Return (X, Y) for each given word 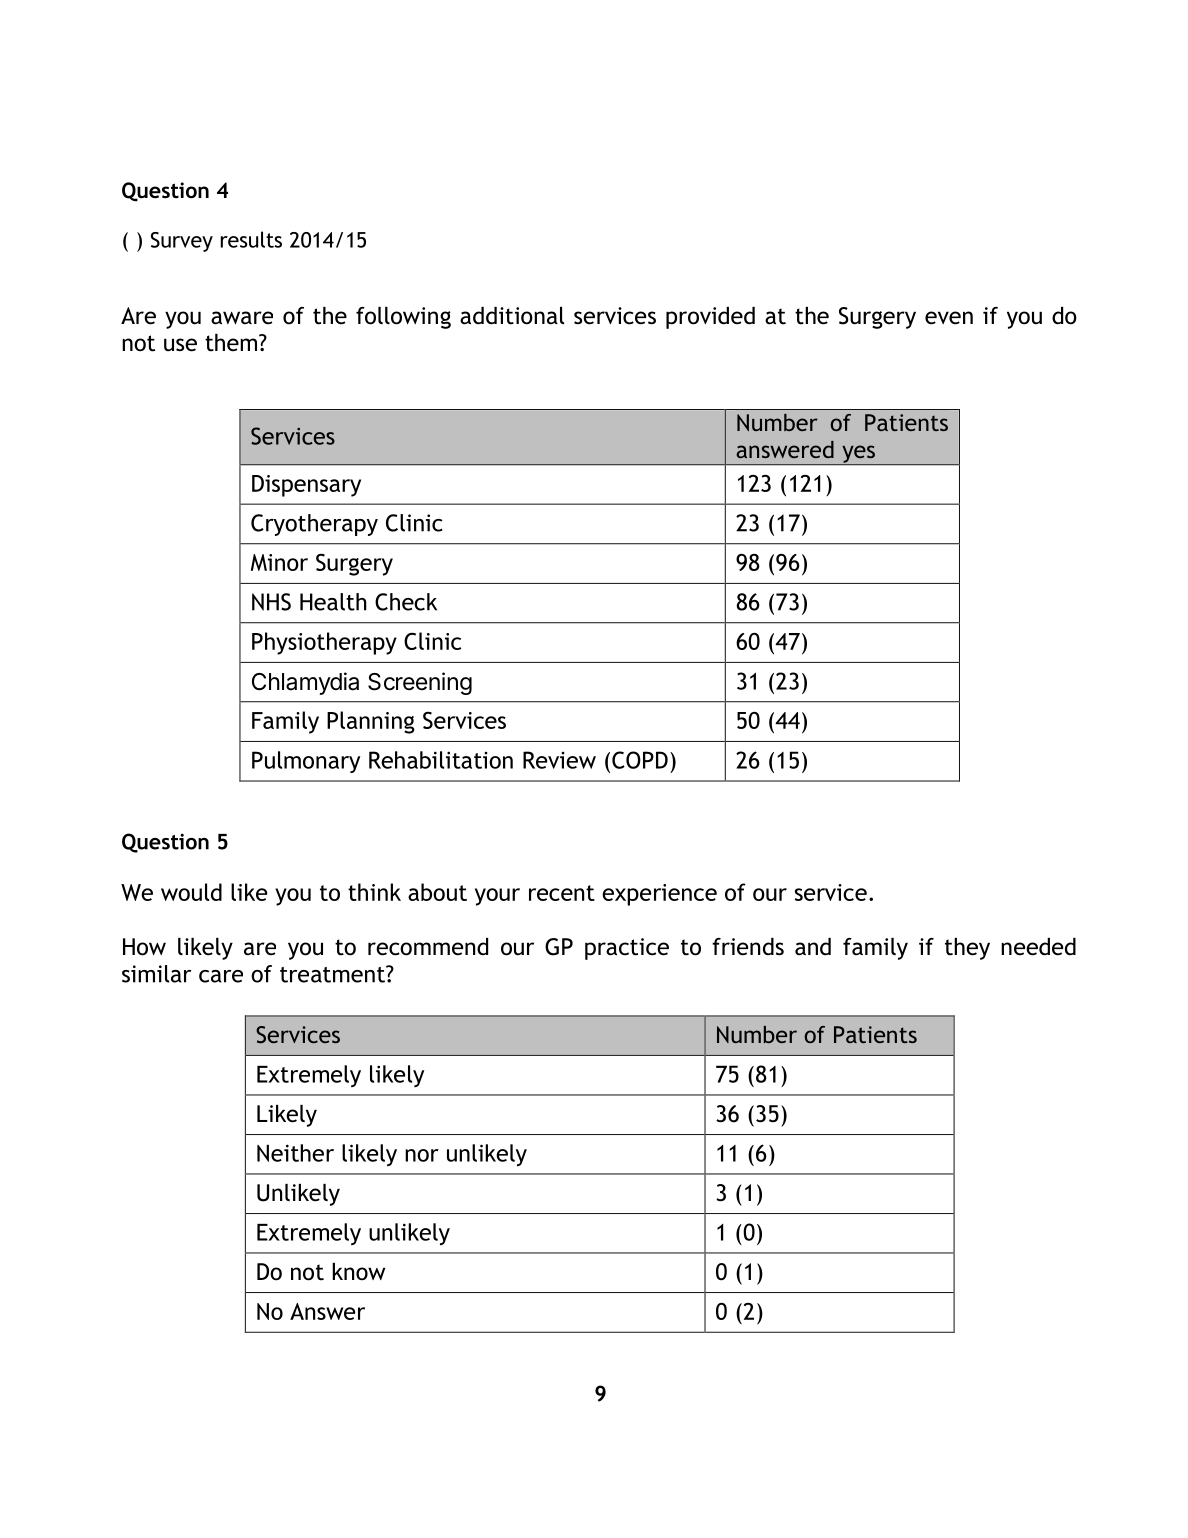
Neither (295, 1153)
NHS (271, 602)
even (949, 318)
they (967, 949)
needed (1038, 947)
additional (512, 316)
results (251, 239)
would (191, 892)
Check (406, 602)
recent (562, 893)
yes (858, 455)
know (358, 1272)
